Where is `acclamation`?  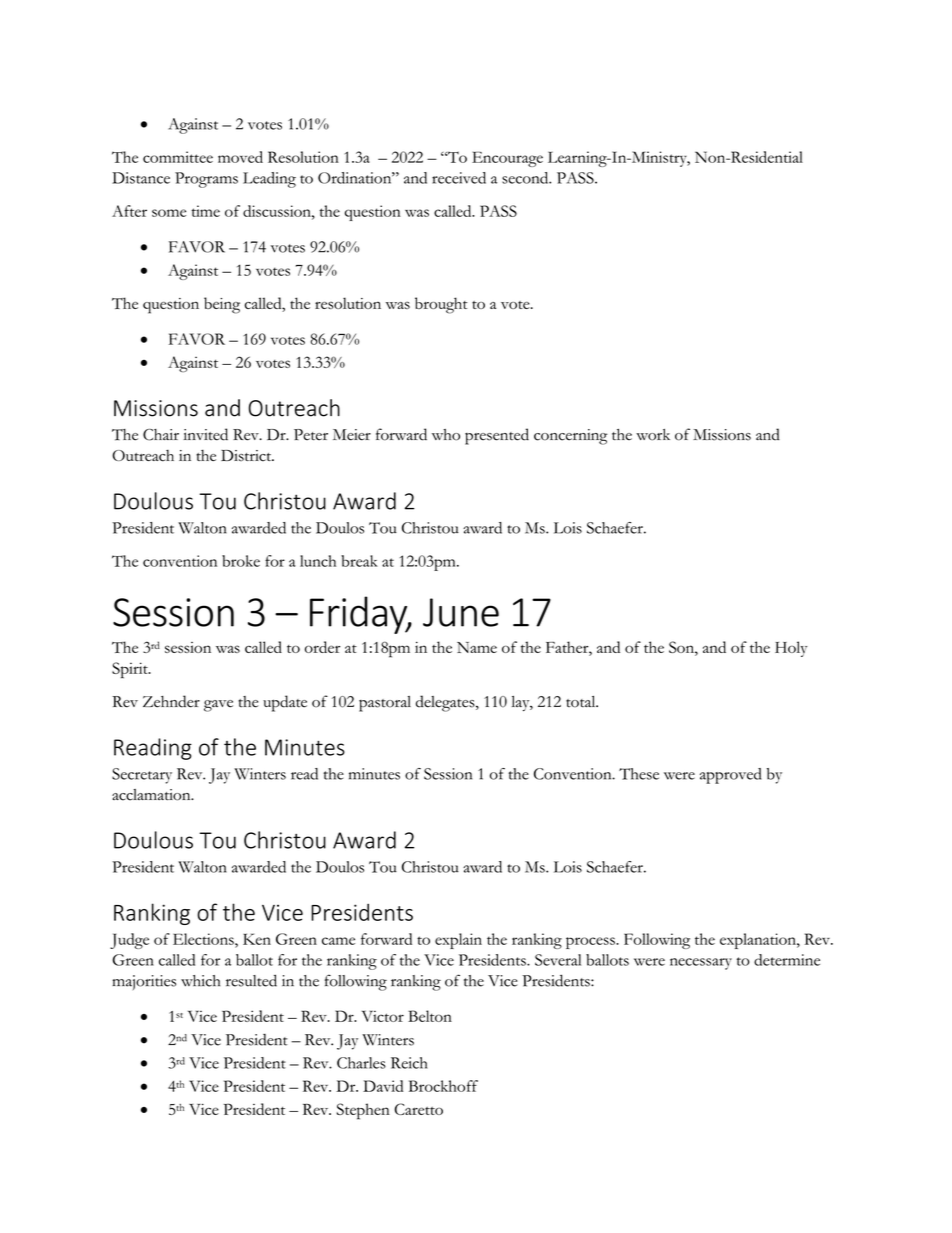 acclamation is located at coordinates (152, 795).
